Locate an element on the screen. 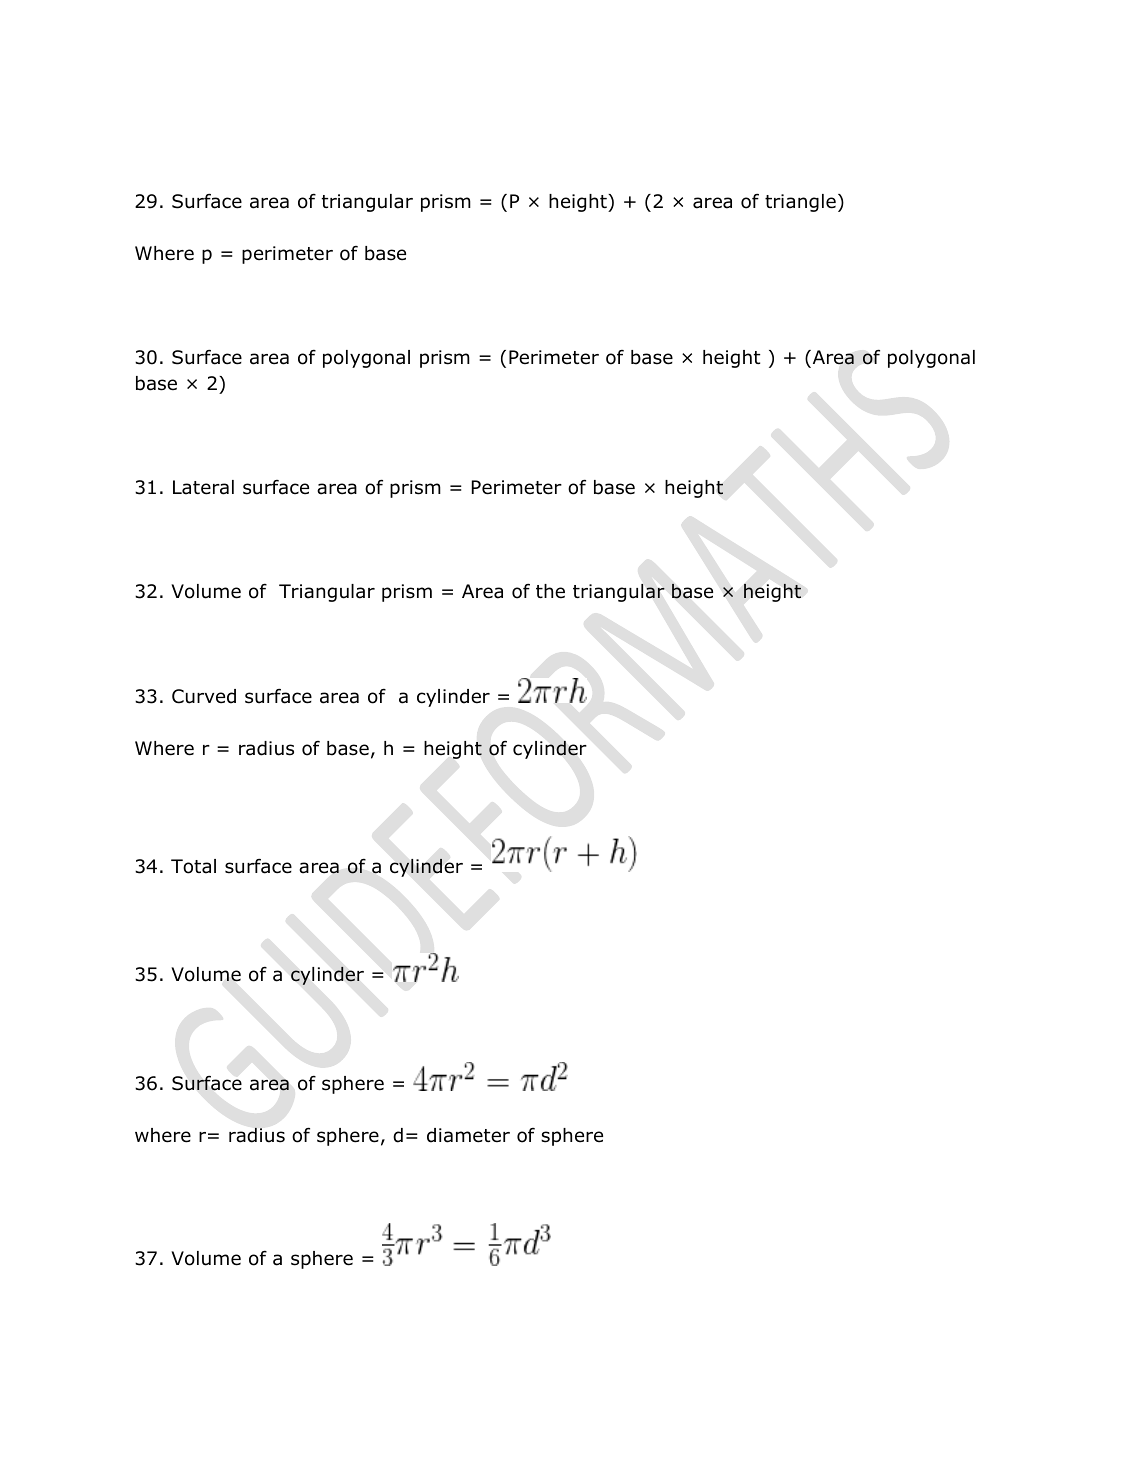 The height and width of the screenshot is (1478, 1142). the is located at coordinates (550, 591).
